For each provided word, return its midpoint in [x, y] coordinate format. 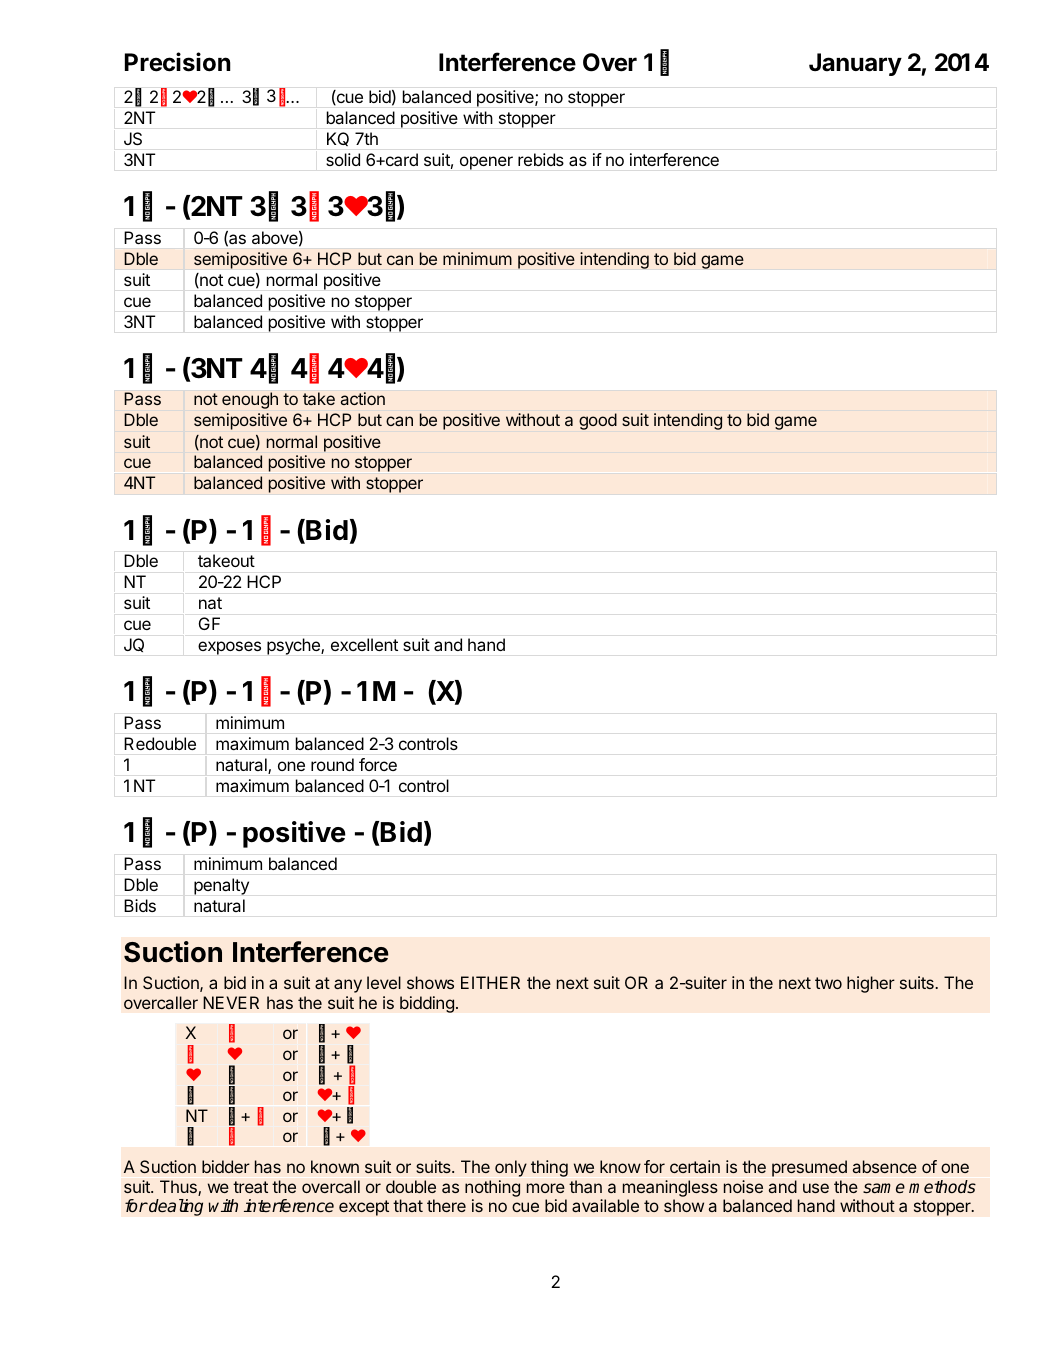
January [855, 64]
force [378, 764]
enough [250, 400]
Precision [178, 62]
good [598, 421]
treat [250, 1187]
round [332, 764]
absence [885, 1166]
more [546, 1188]
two [828, 983]
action [363, 398]
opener [486, 163]
